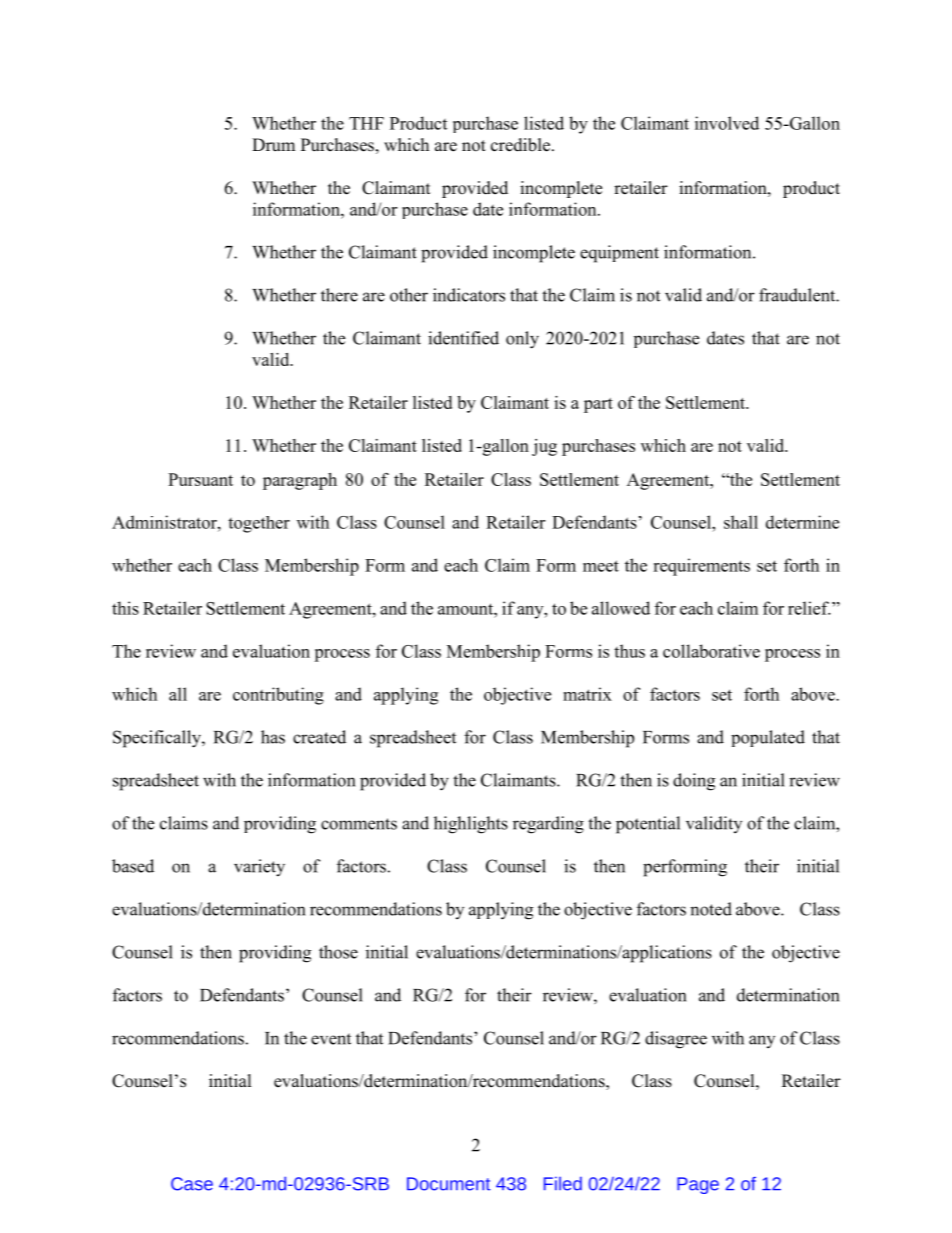 Image resolution: width=952 pixels, height=1233 pixels. I want to click on Drum, so click(273, 144).
